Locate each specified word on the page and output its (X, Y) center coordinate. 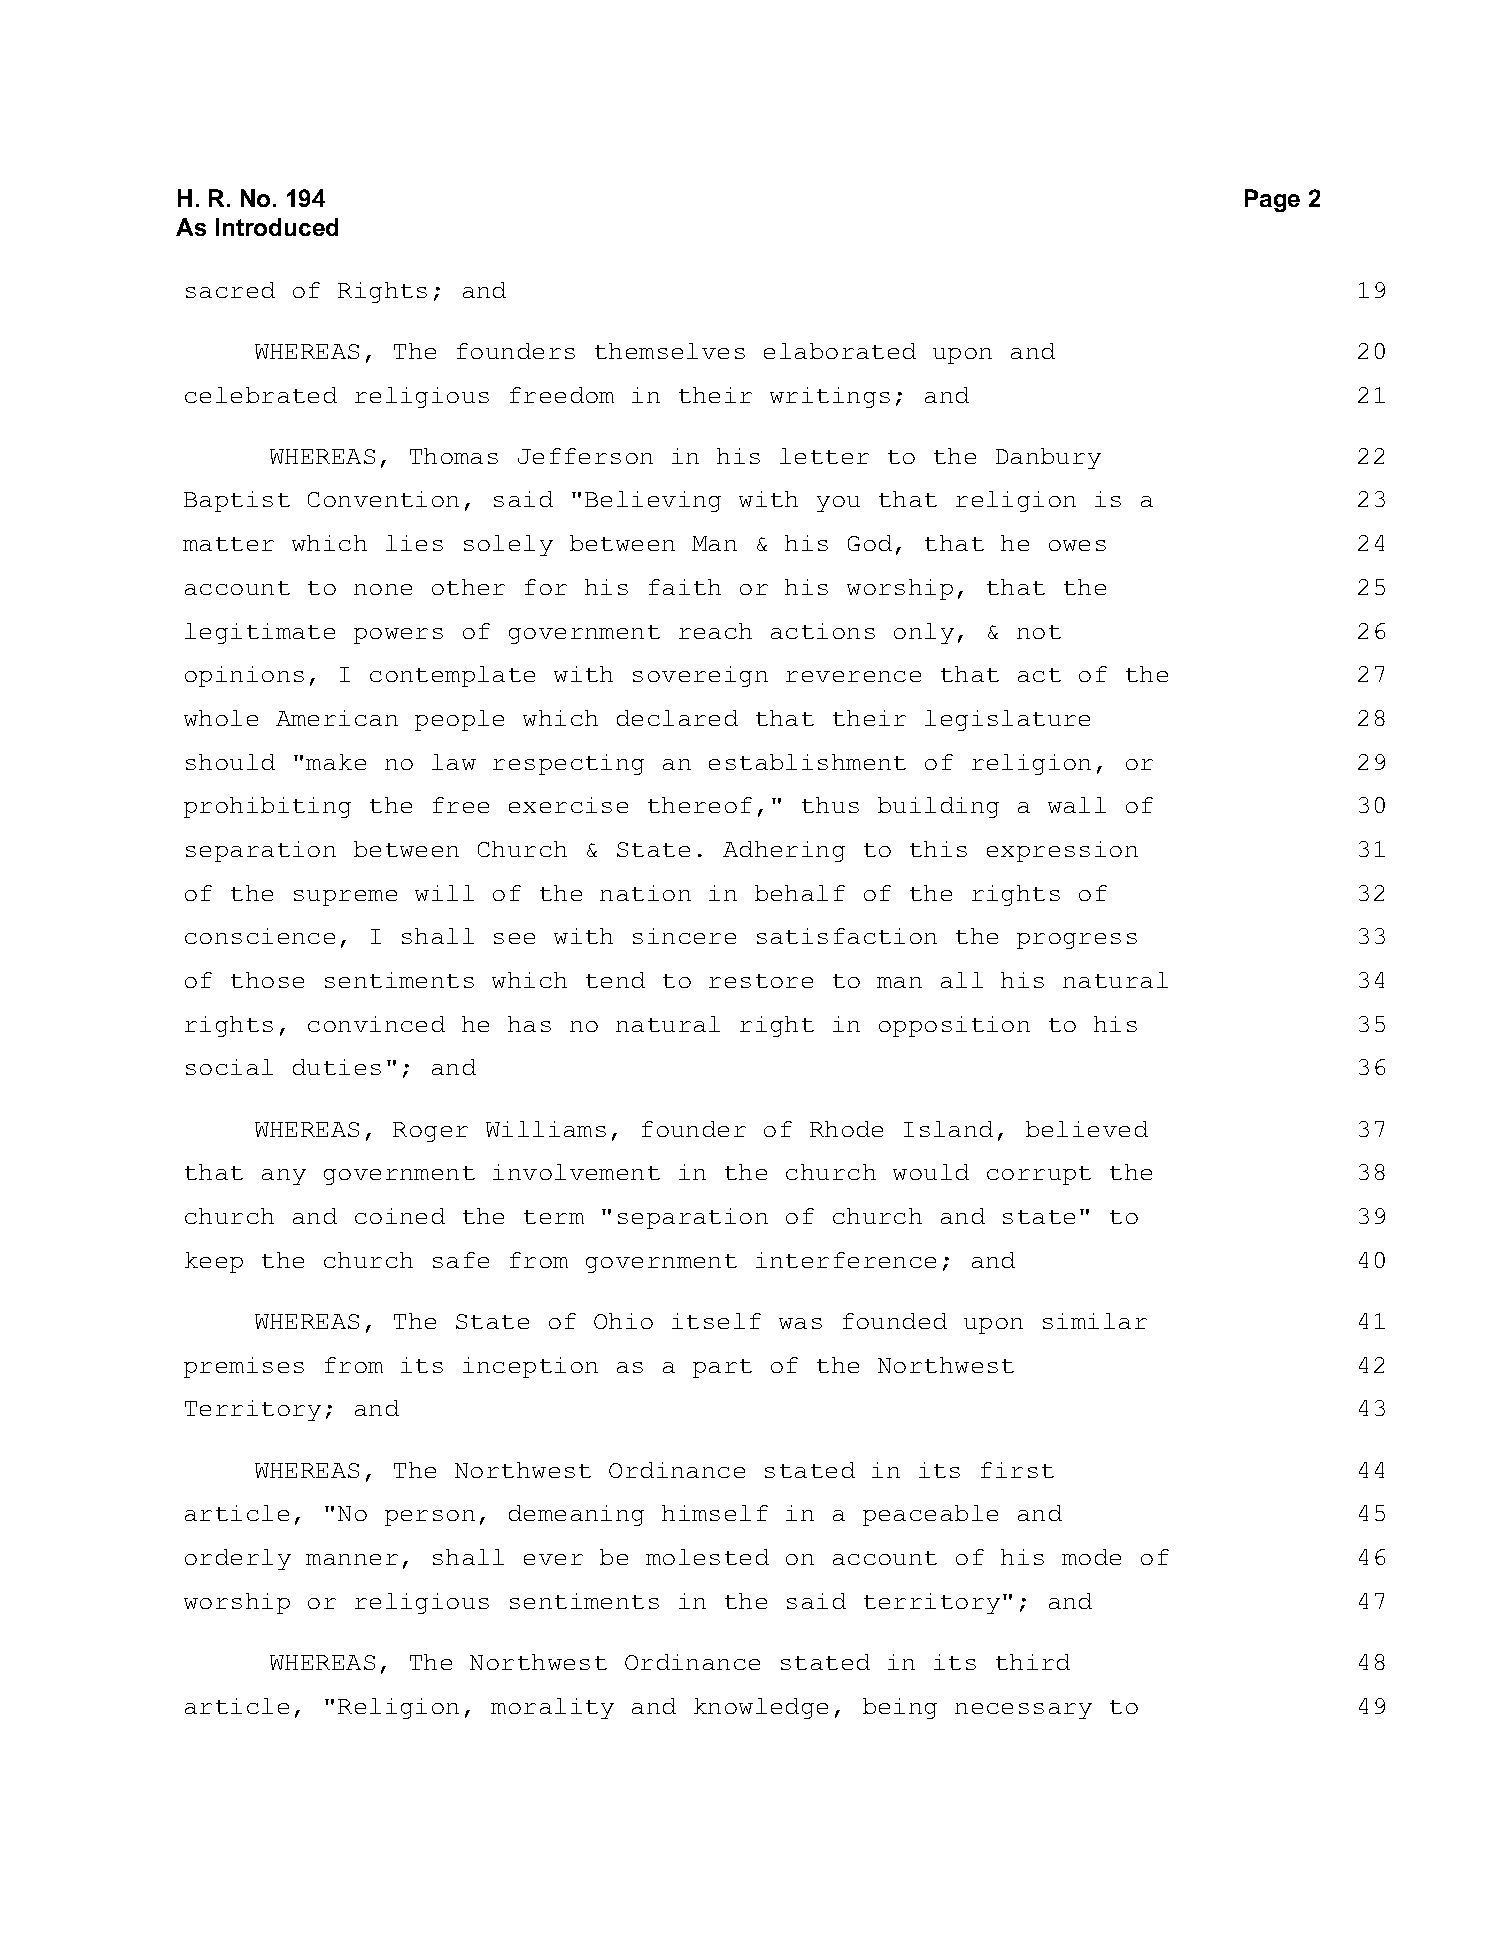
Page (1272, 200)
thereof (700, 805)
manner (352, 1559)
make (336, 762)
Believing (653, 501)
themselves (670, 351)
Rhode (846, 1129)
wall (1077, 805)
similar (1095, 1321)
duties (337, 1067)
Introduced (277, 227)
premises (244, 1367)
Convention (383, 499)
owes (1077, 545)
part (722, 1368)
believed (1087, 1129)
